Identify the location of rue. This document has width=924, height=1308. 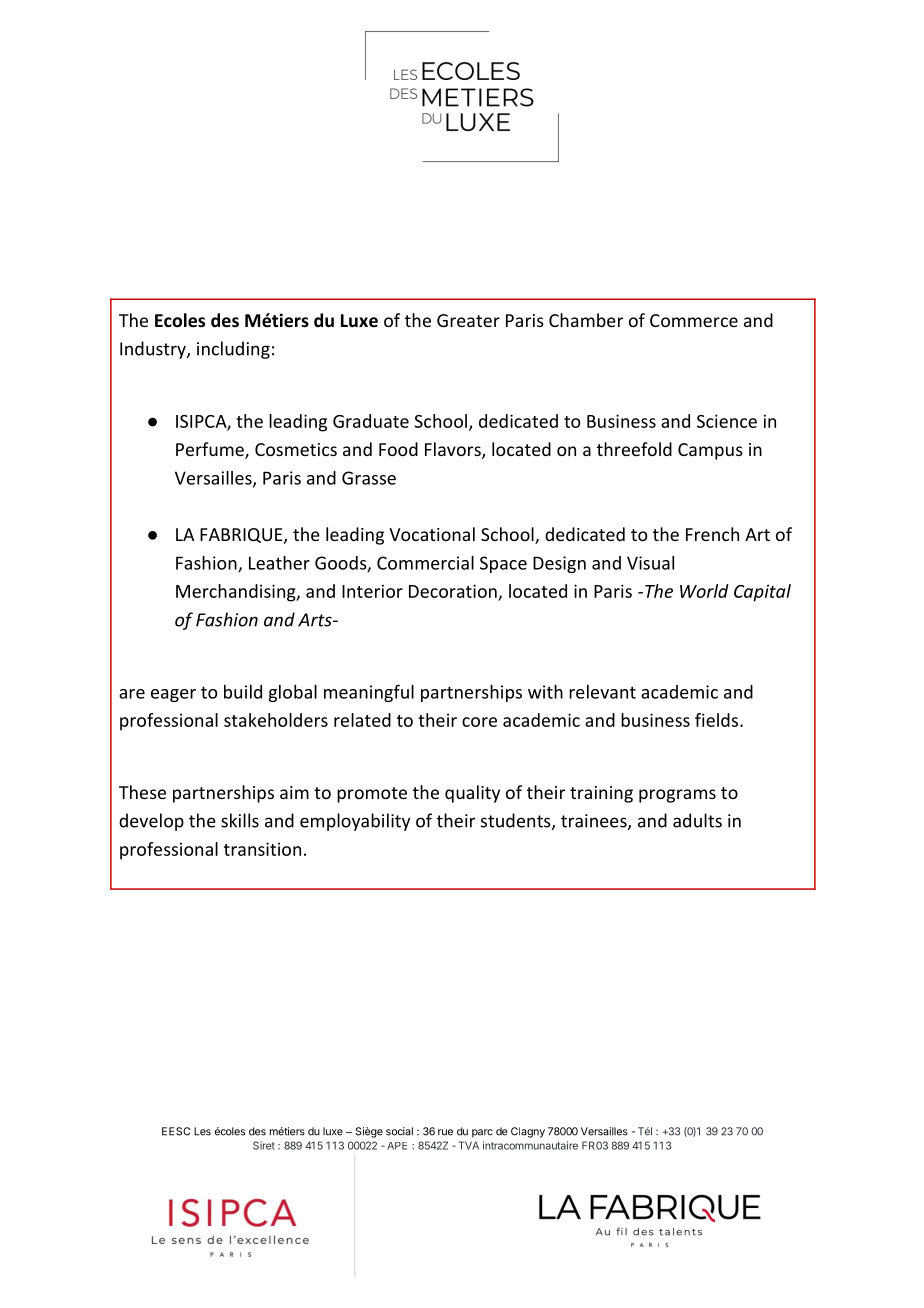
(445, 1132).
